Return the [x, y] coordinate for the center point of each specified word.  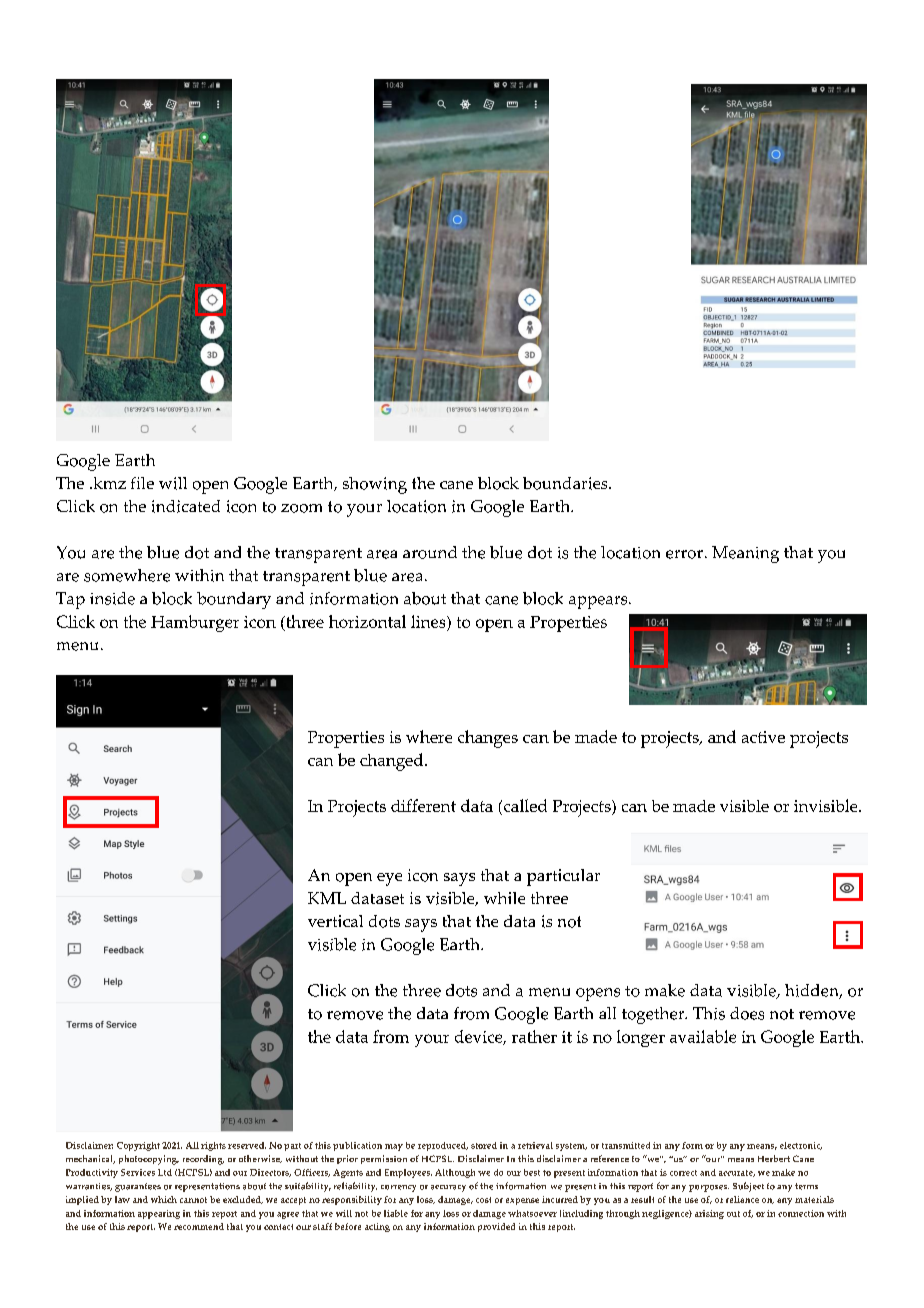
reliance [742, 1199]
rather [534, 1036]
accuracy [448, 1188]
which [164, 1199]
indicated [186, 506]
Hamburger [195, 623]
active [763, 737]
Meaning [745, 554]
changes [488, 739]
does [747, 1013]
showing [375, 485]
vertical [335, 921]
